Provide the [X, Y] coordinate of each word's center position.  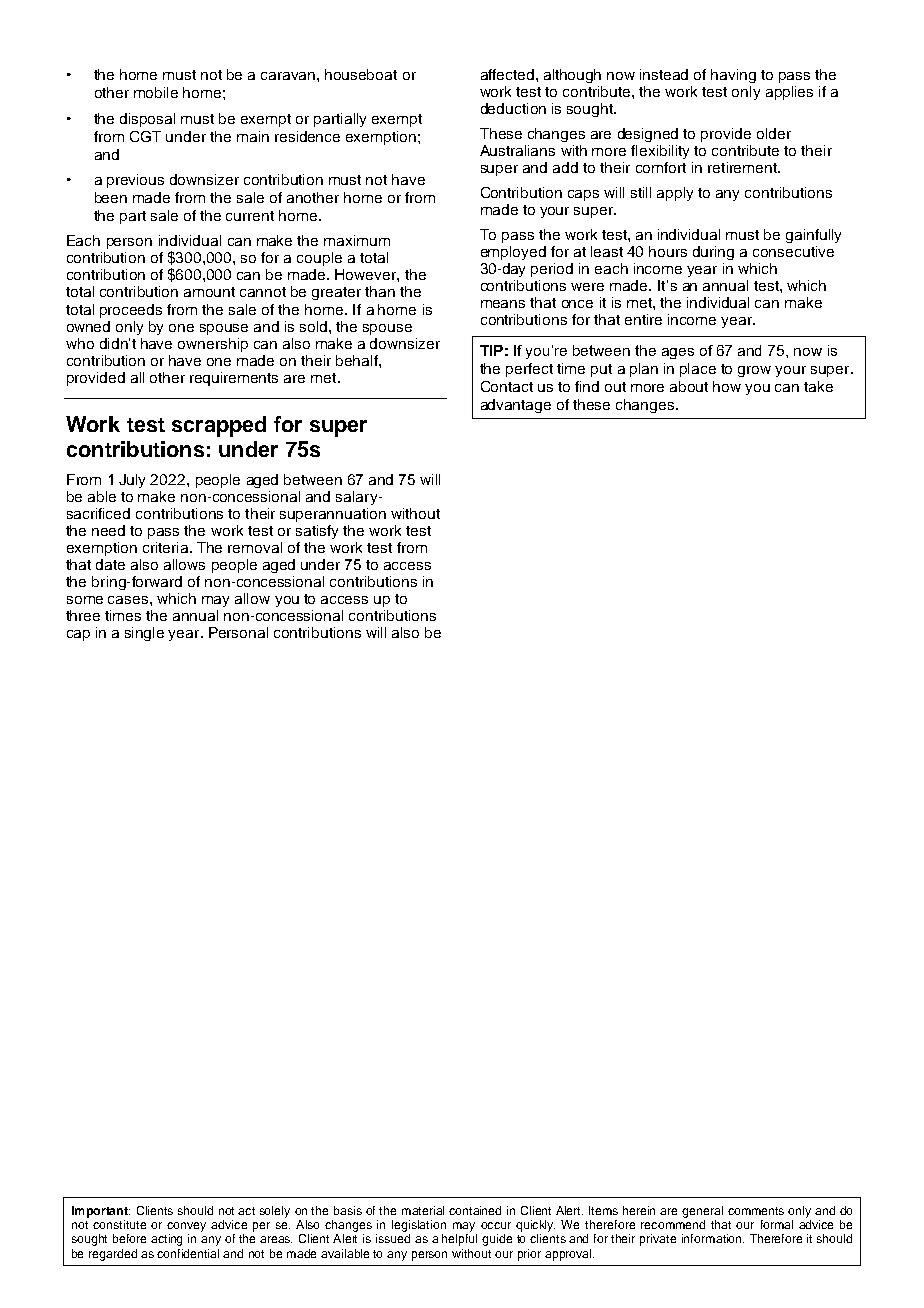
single [144, 634]
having [733, 76]
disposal [147, 120]
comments [756, 1211]
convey [186, 1227]
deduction [513, 108]
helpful [459, 1240]
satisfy [317, 532]
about [689, 386]
